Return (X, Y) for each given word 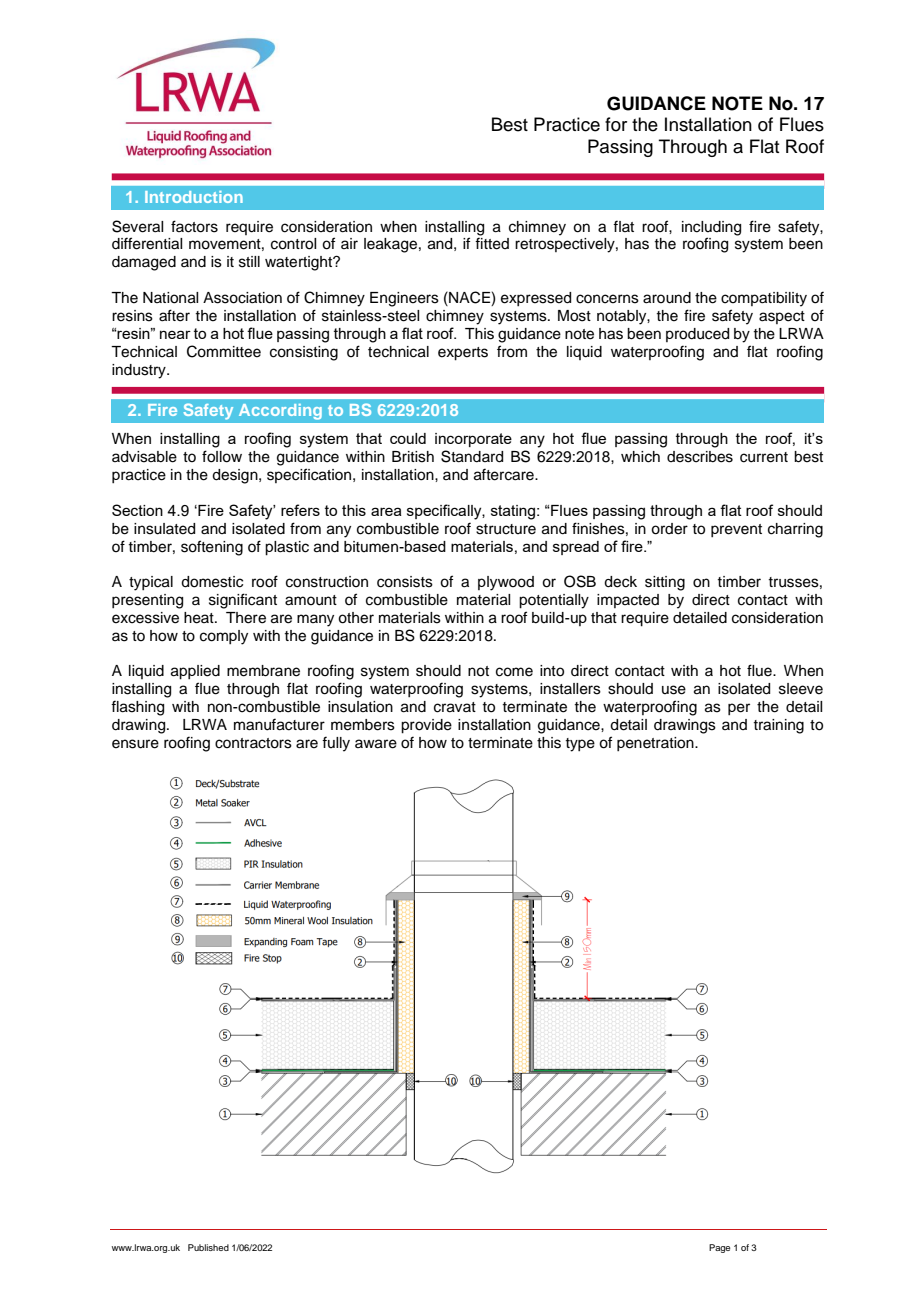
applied (195, 672)
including (711, 228)
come (514, 672)
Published (208, 1247)
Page (719, 1248)
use (674, 690)
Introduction (194, 197)
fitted (492, 243)
